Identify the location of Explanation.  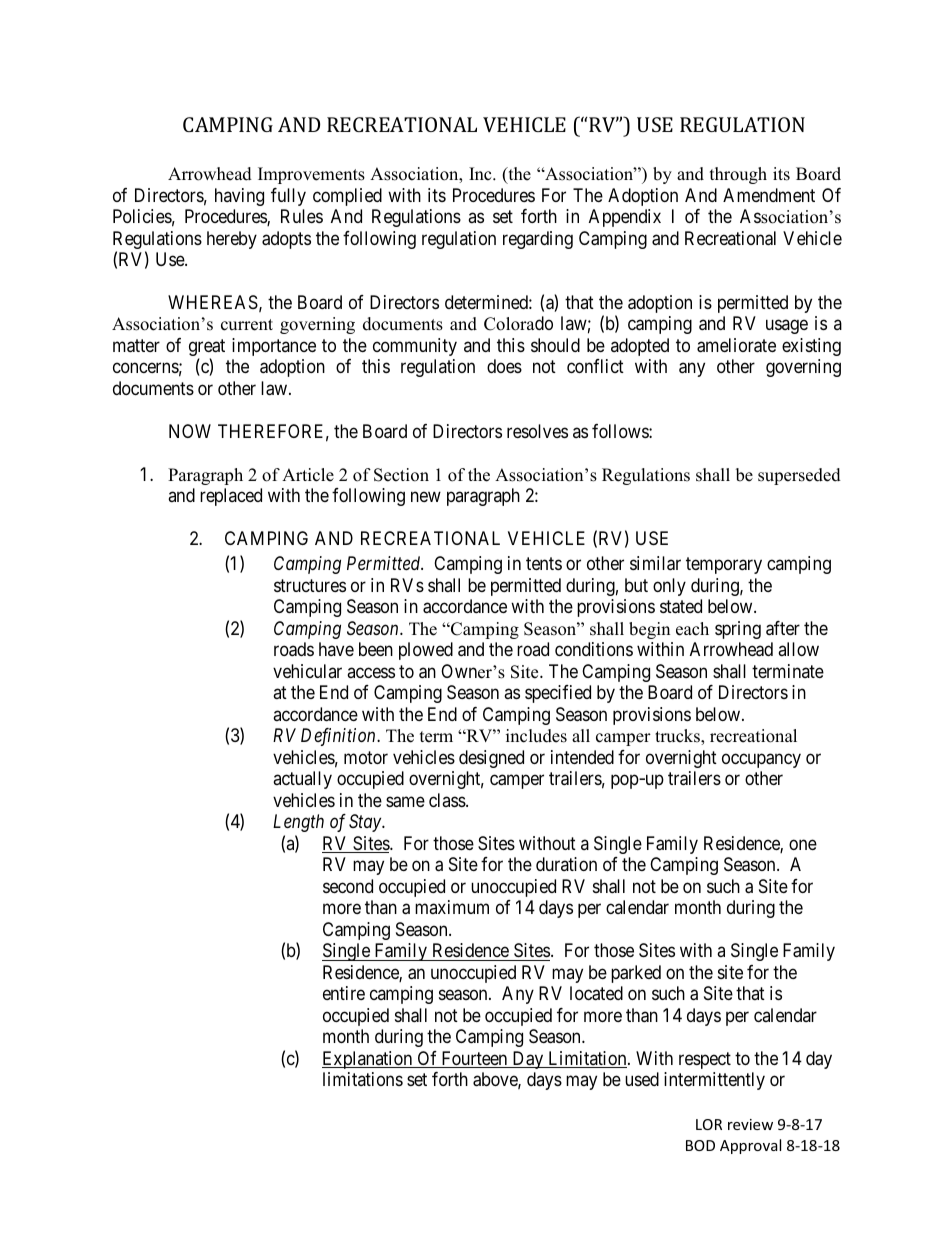
(368, 1060).
